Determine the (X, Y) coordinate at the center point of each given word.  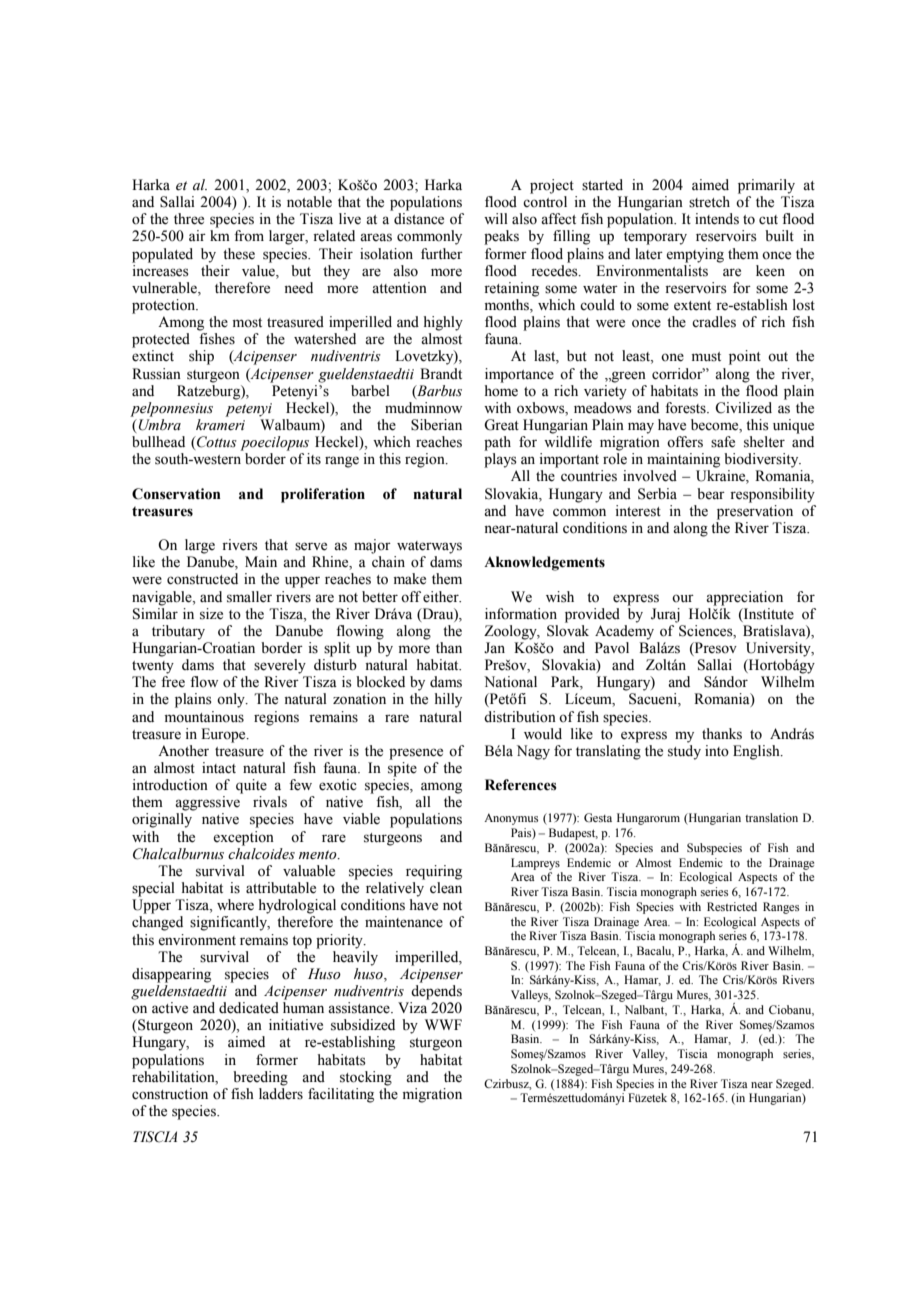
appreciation (744, 598)
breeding (260, 1078)
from (249, 236)
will (496, 218)
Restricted (732, 906)
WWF (443, 1024)
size (211, 614)
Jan (494, 647)
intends (717, 219)
